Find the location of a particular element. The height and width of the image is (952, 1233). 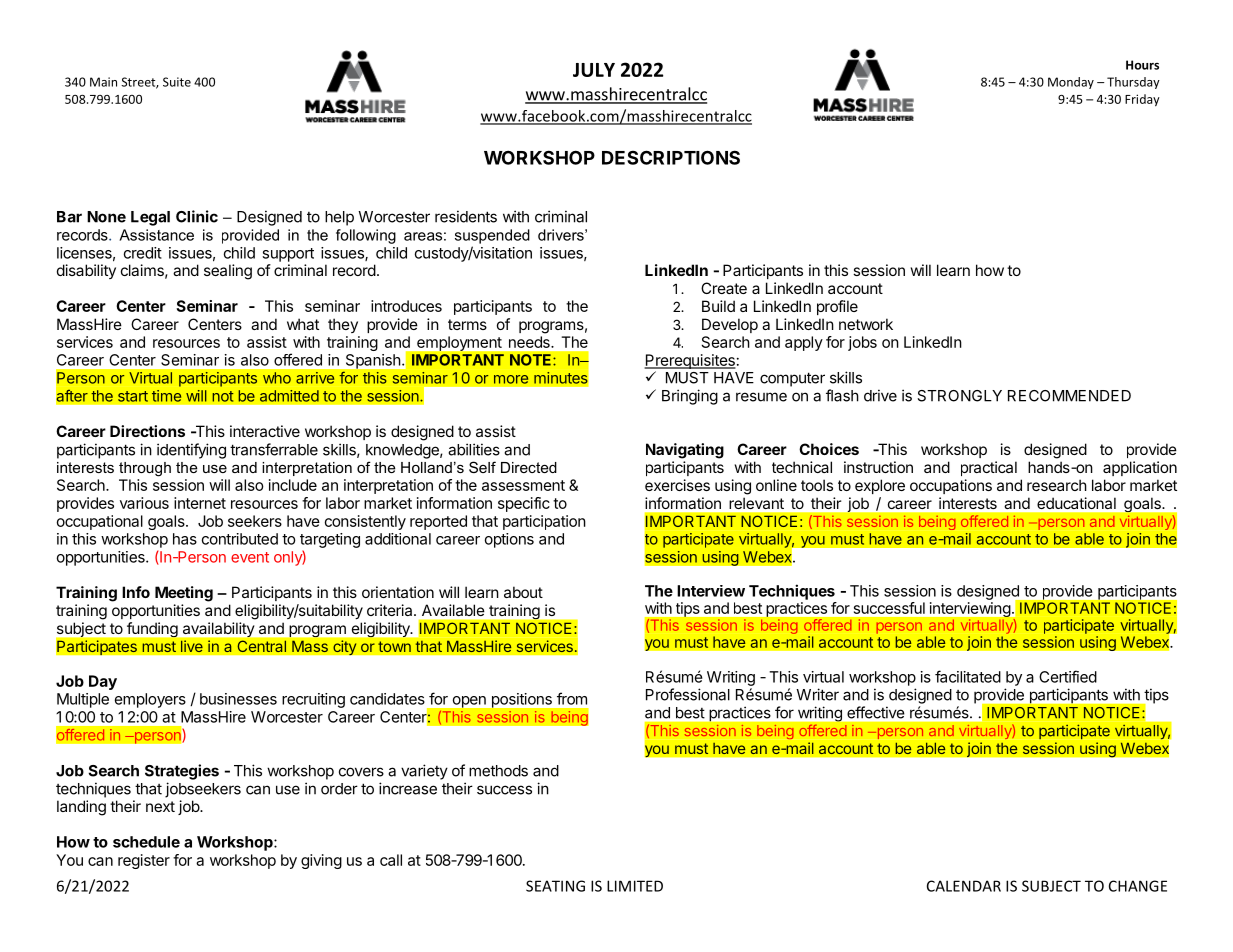

Suite is located at coordinates (177, 82).
